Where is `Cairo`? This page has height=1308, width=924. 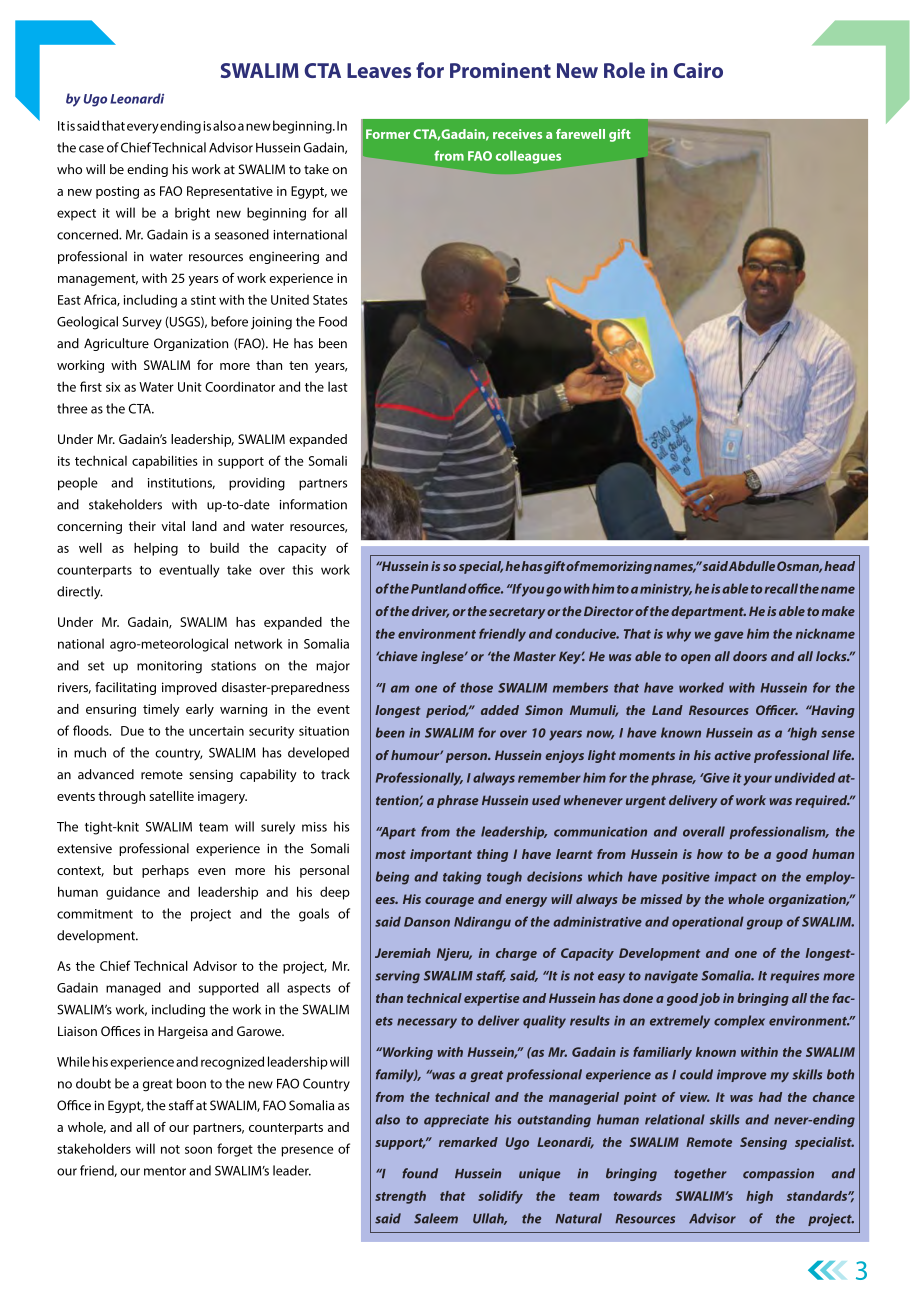 Cairo is located at coordinates (698, 70).
